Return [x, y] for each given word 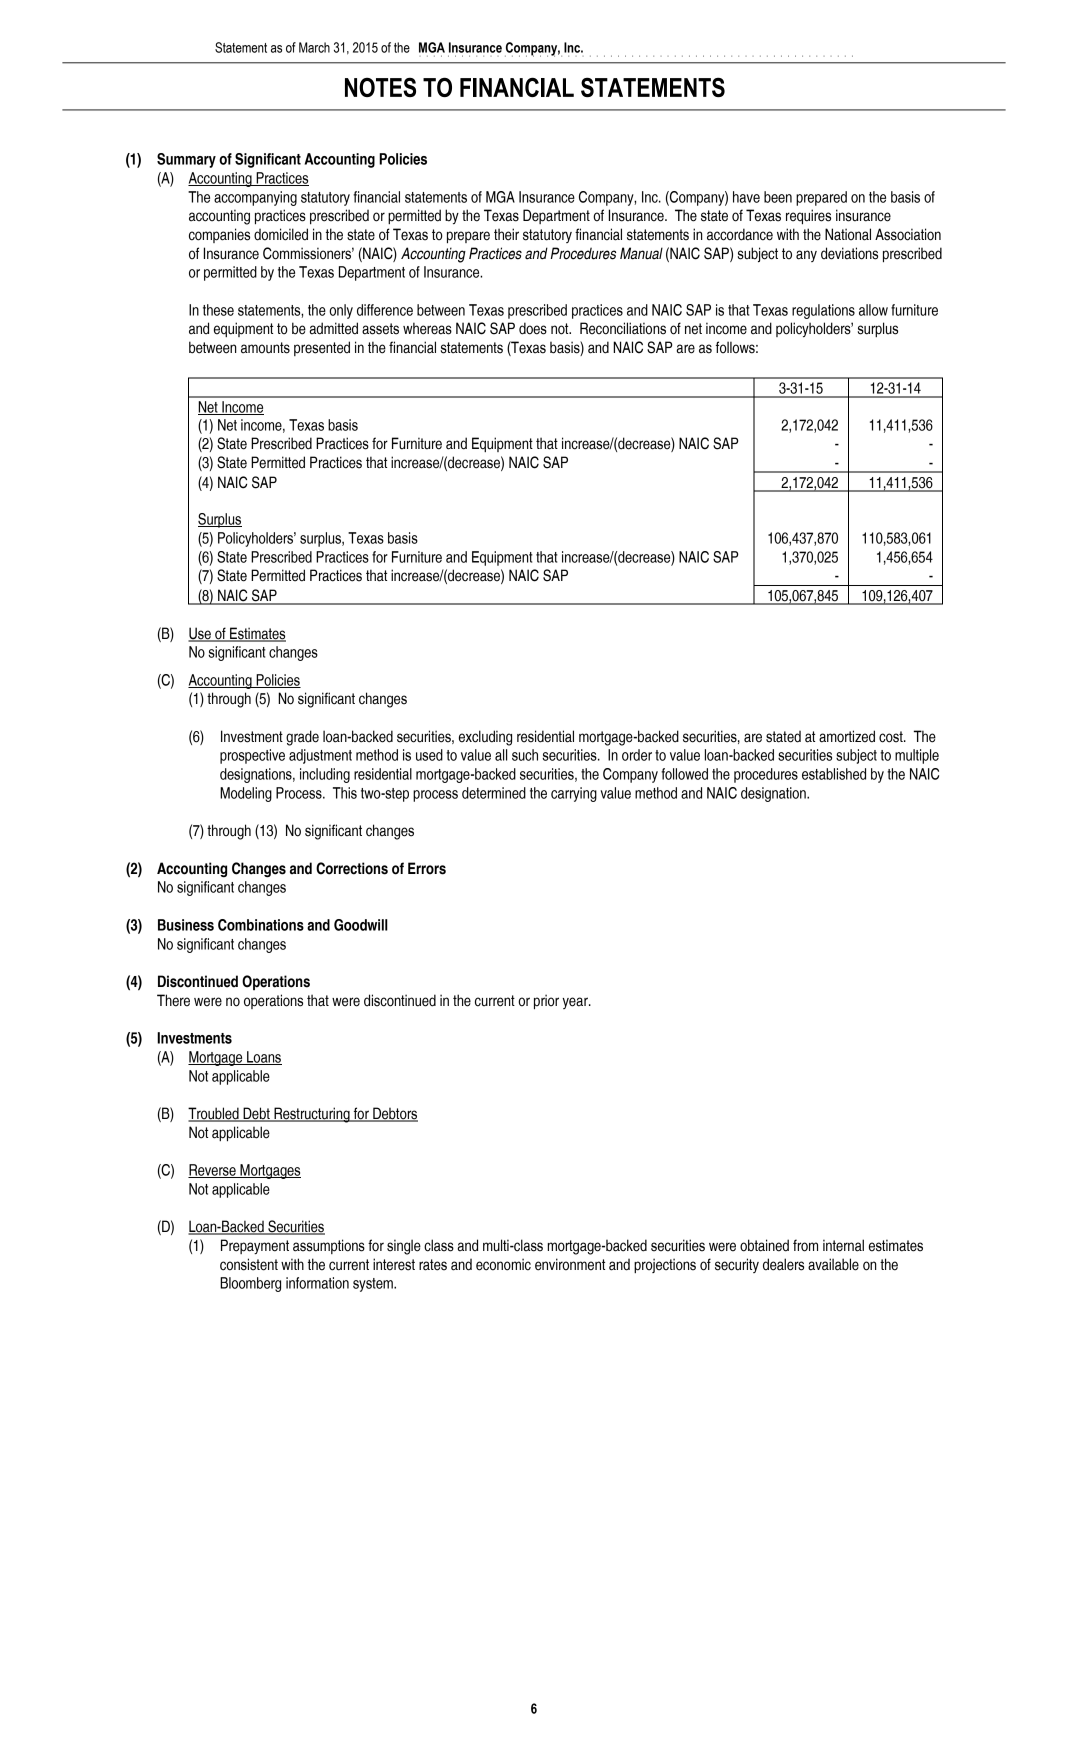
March [314, 47]
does [533, 328]
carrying [574, 794]
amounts [265, 348]
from [805, 1245]
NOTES [380, 87]
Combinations [261, 925]
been [778, 197]
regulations [823, 311]
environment [570, 1264]
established [834, 774]
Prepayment [255, 1246]
